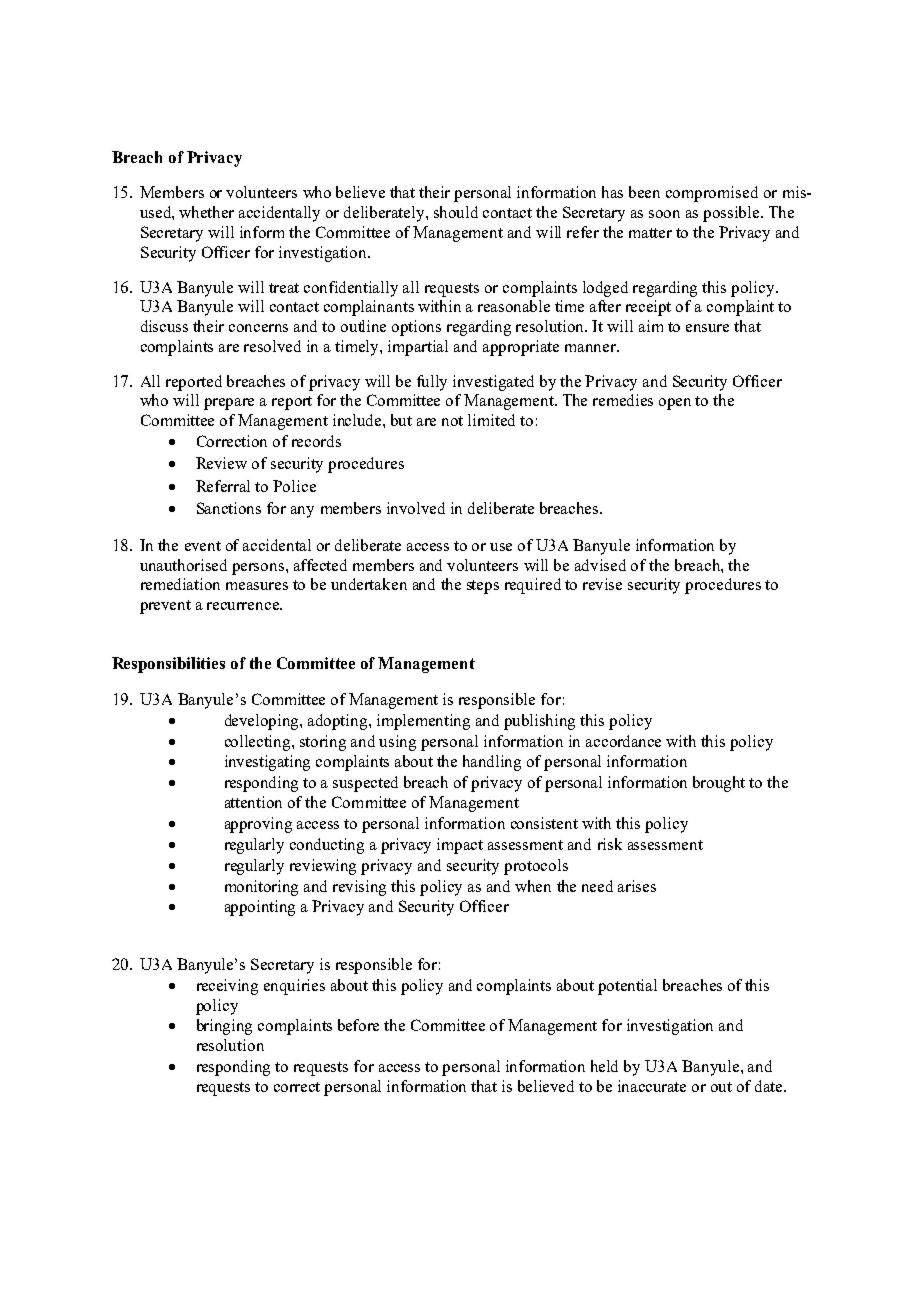 The image size is (924, 1308). I want to click on should, so click(456, 212).
